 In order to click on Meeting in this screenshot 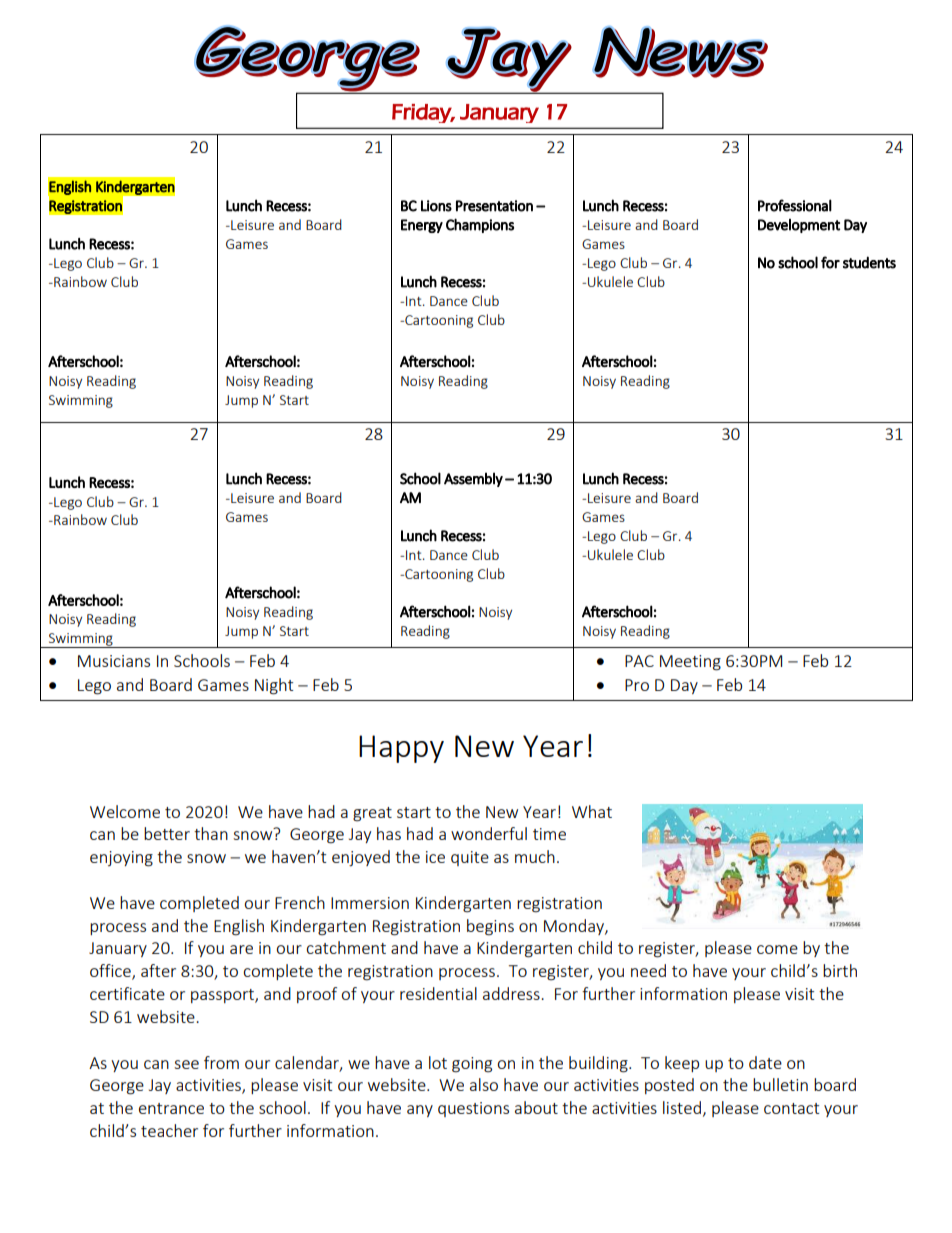, I will do `click(690, 663)`.
